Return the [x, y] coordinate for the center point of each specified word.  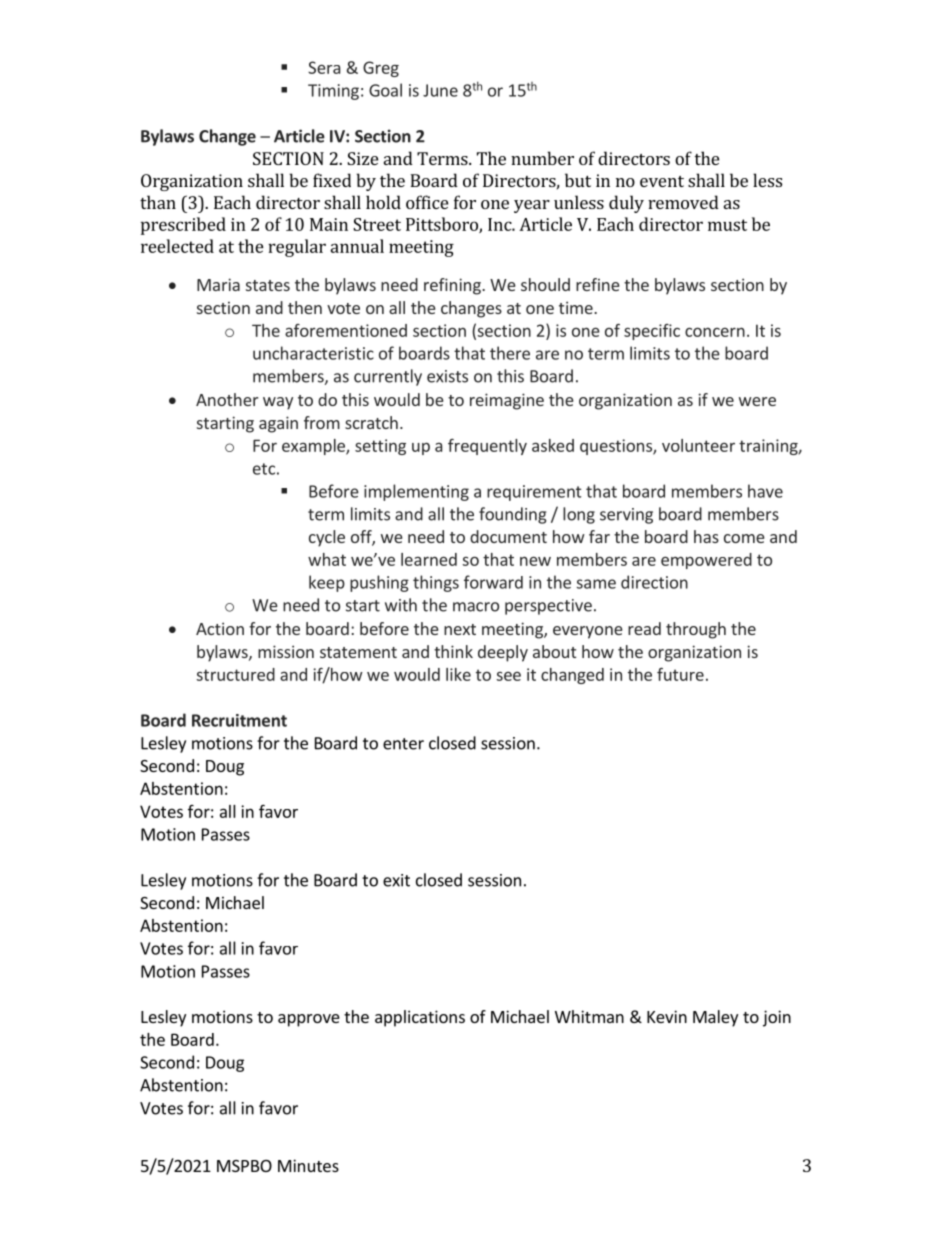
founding [513, 515]
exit [396, 880]
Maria [218, 284]
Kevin [667, 1016]
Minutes [308, 1165]
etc [264, 469]
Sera [324, 67]
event [662, 181]
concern [715, 332]
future [680, 674]
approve [309, 1020]
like [458, 674]
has [706, 536]
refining [453, 286]
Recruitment [239, 720]
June [440, 90]
